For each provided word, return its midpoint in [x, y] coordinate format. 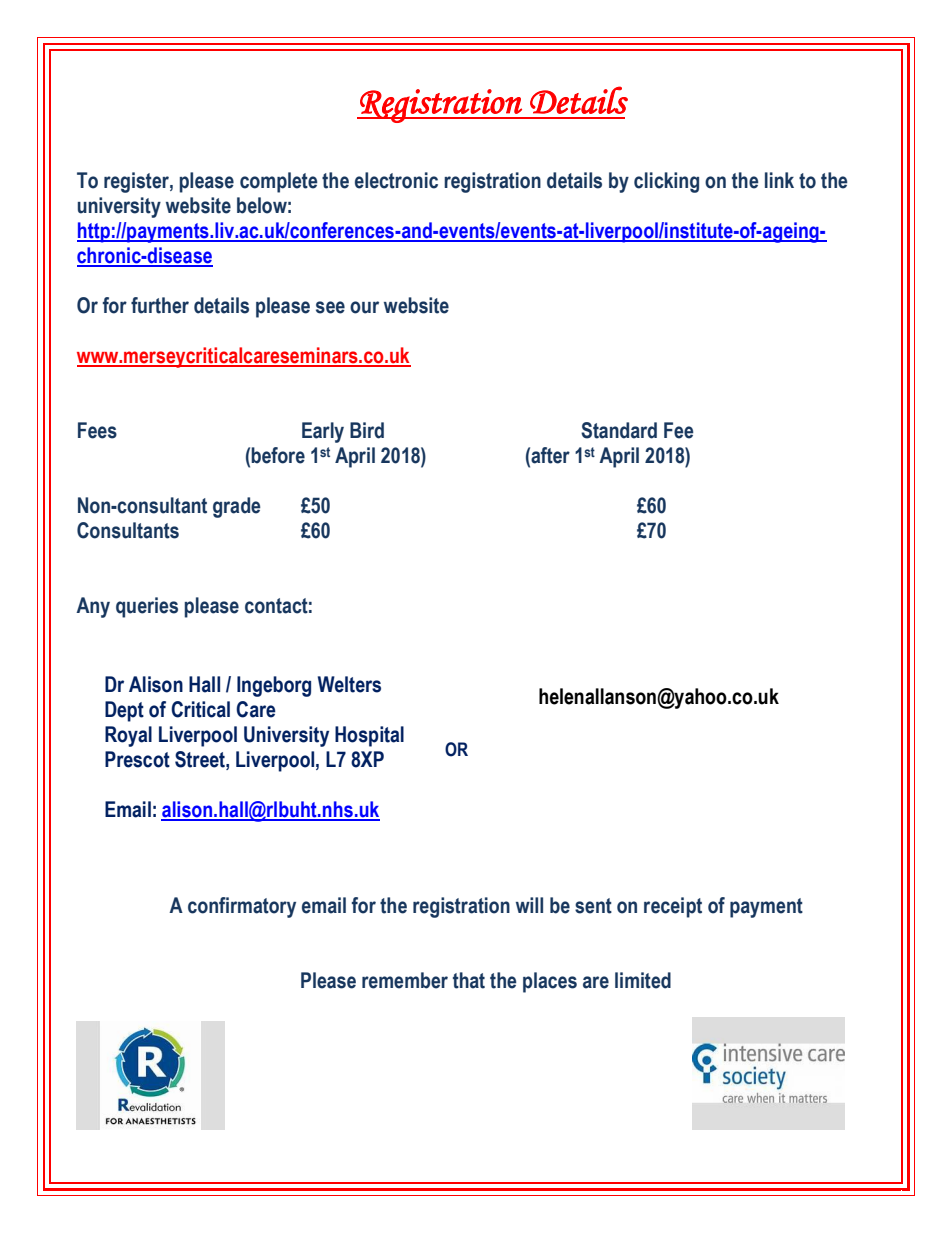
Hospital [369, 736]
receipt [673, 907]
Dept [124, 711]
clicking [666, 182]
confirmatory [242, 907]
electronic [396, 180]
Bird [367, 430]
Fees [97, 430]
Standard [619, 430]
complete [279, 182]
